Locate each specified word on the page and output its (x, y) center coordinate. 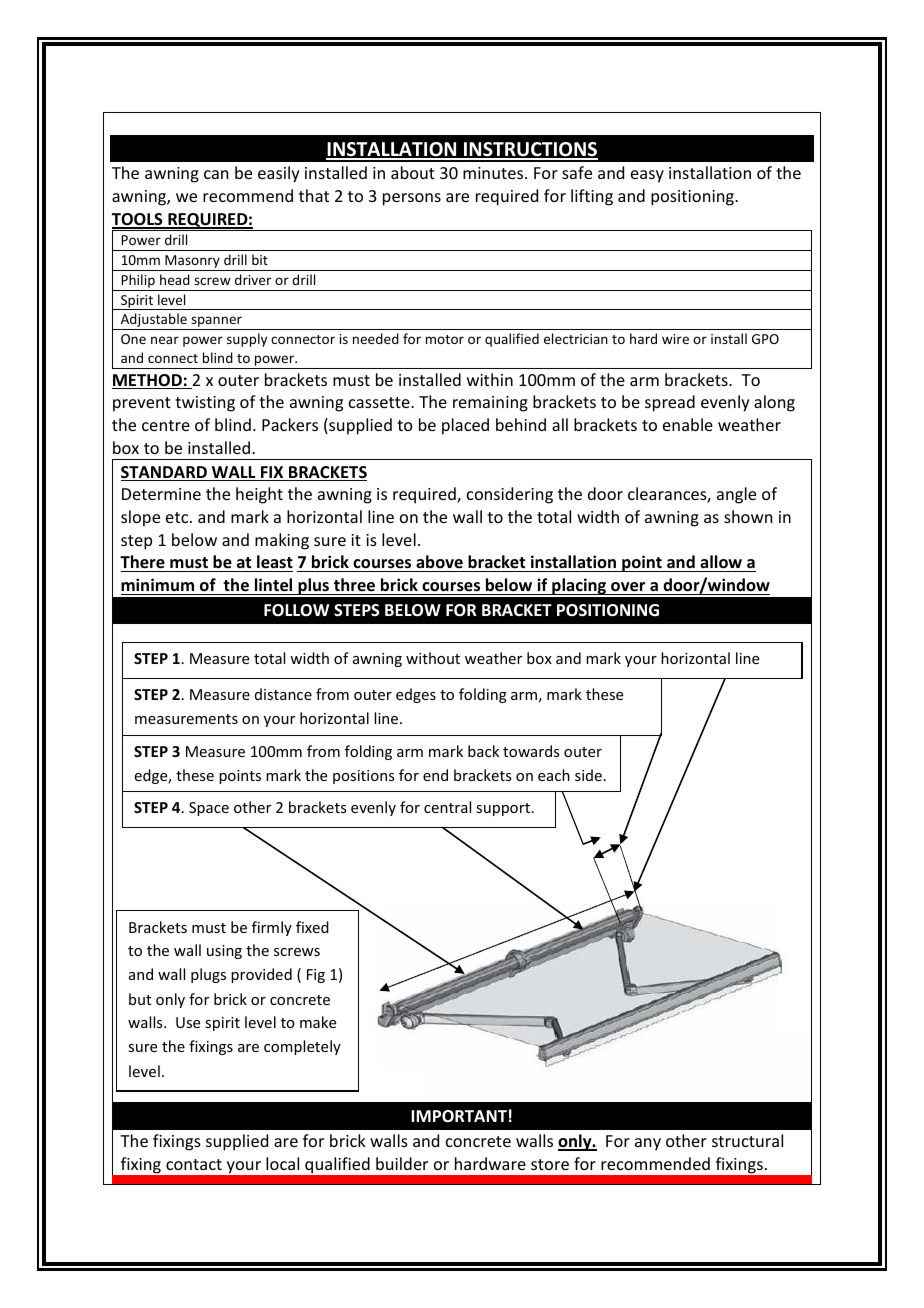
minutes (494, 173)
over (628, 587)
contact (194, 1164)
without (433, 658)
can (216, 174)
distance (283, 694)
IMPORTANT (459, 1116)
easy (647, 176)
